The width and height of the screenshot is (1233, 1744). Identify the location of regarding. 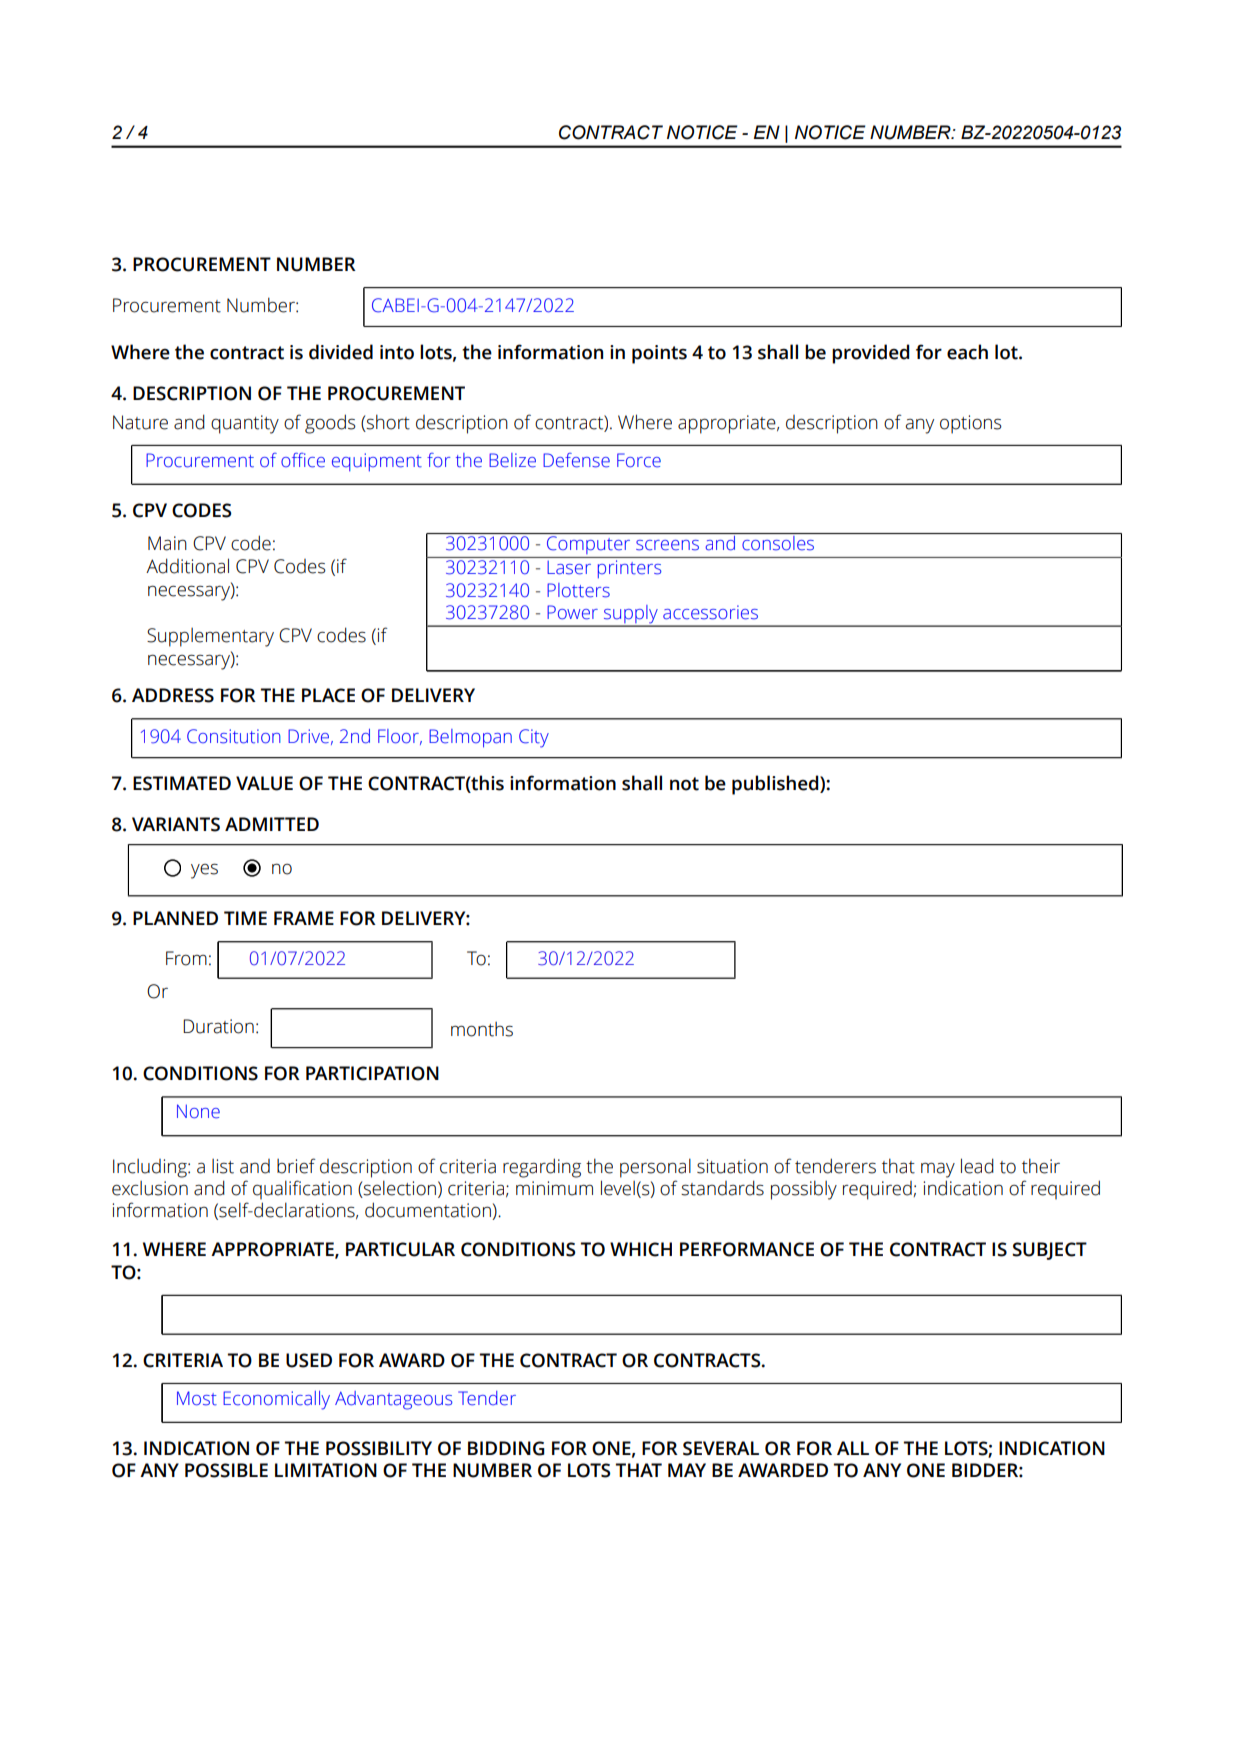
(542, 1168).
